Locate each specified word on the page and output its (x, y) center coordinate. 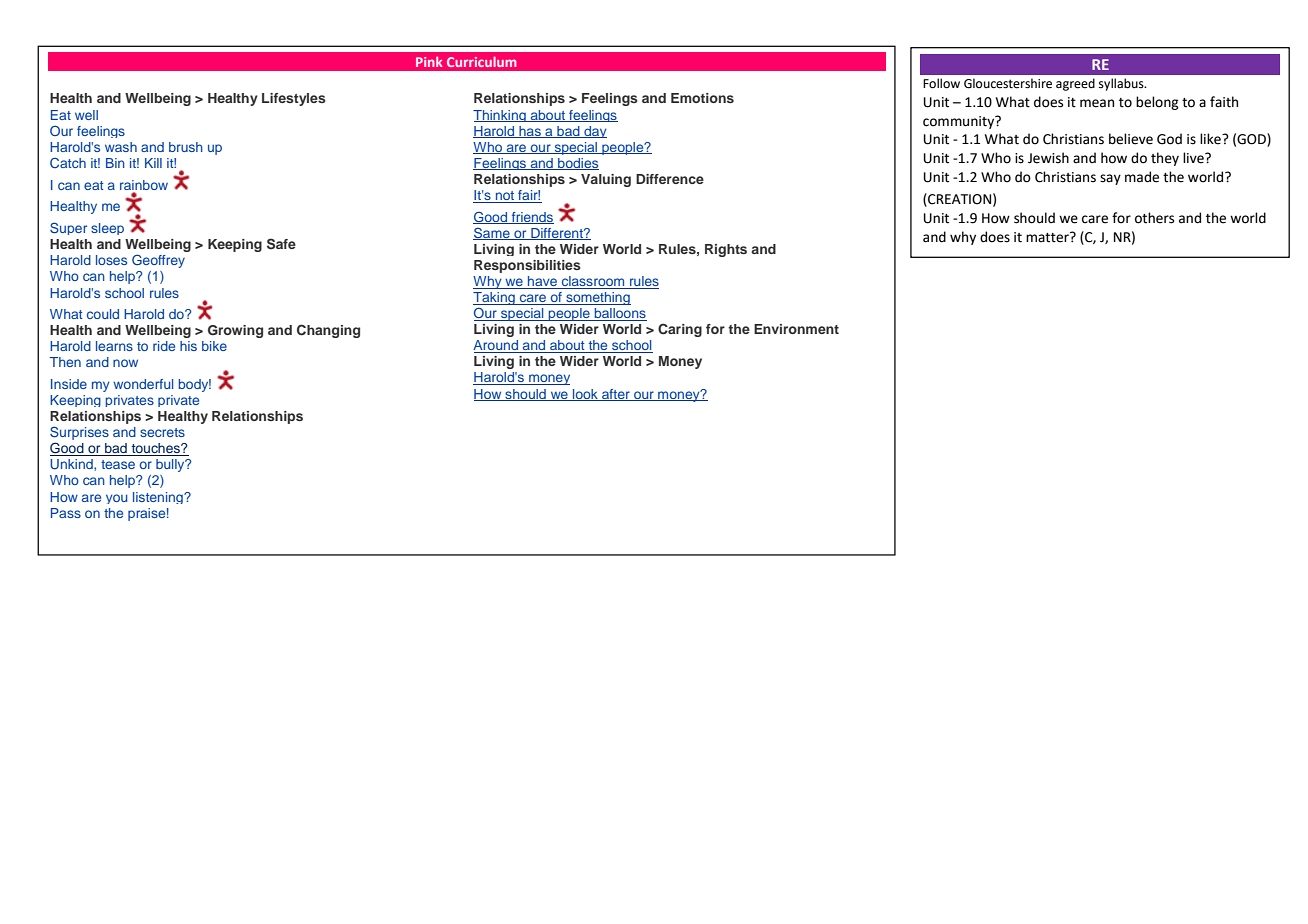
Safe (281, 244)
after (616, 395)
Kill (153, 163)
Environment (796, 329)
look (585, 395)
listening (159, 498)
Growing (235, 331)
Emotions (702, 98)
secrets (162, 432)
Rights (726, 250)
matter (1048, 237)
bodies (577, 164)
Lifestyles (294, 99)
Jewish (1048, 158)
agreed (1075, 84)
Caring (680, 330)
